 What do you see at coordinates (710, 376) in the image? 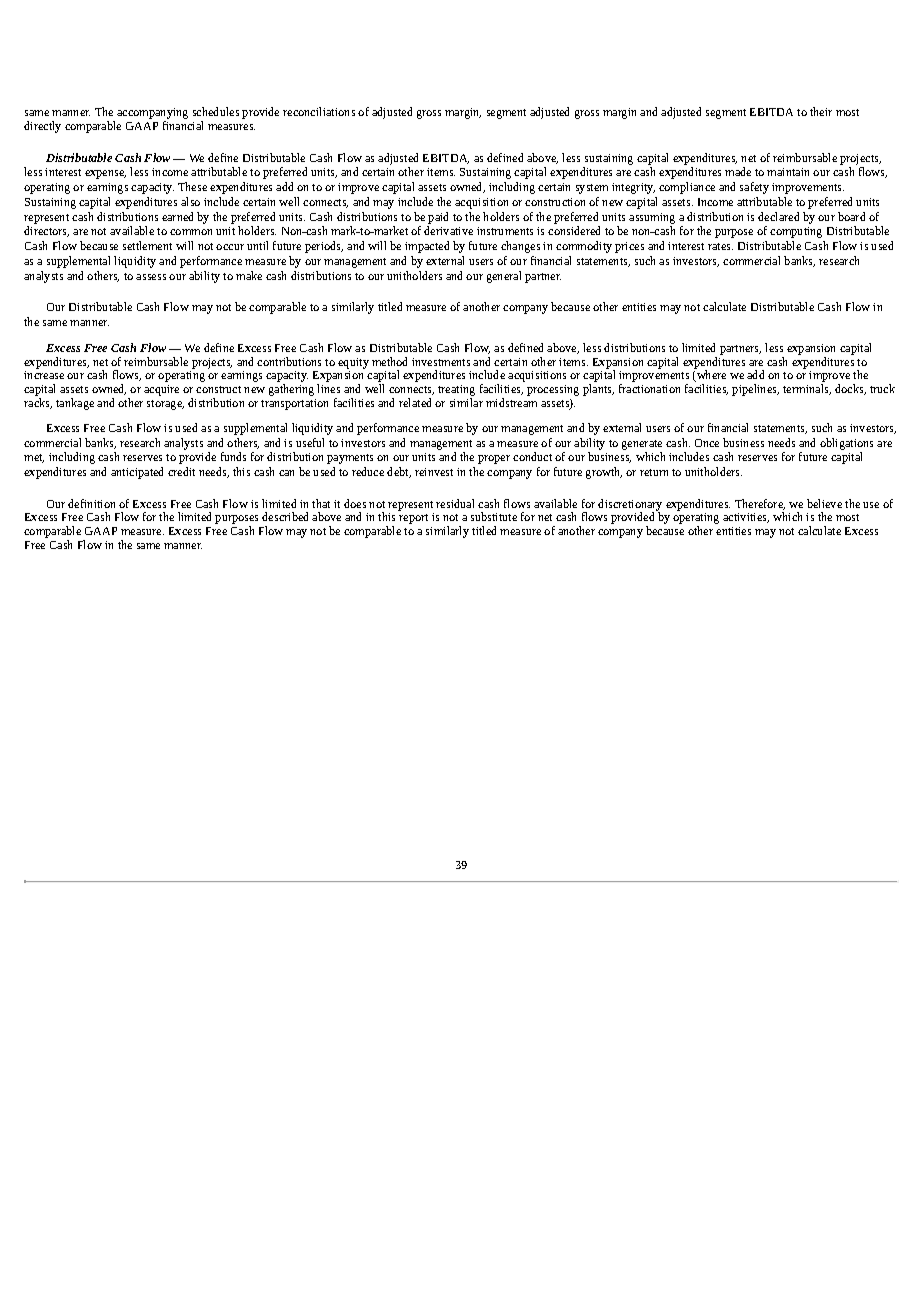
I see `where` at bounding box center [710, 376].
